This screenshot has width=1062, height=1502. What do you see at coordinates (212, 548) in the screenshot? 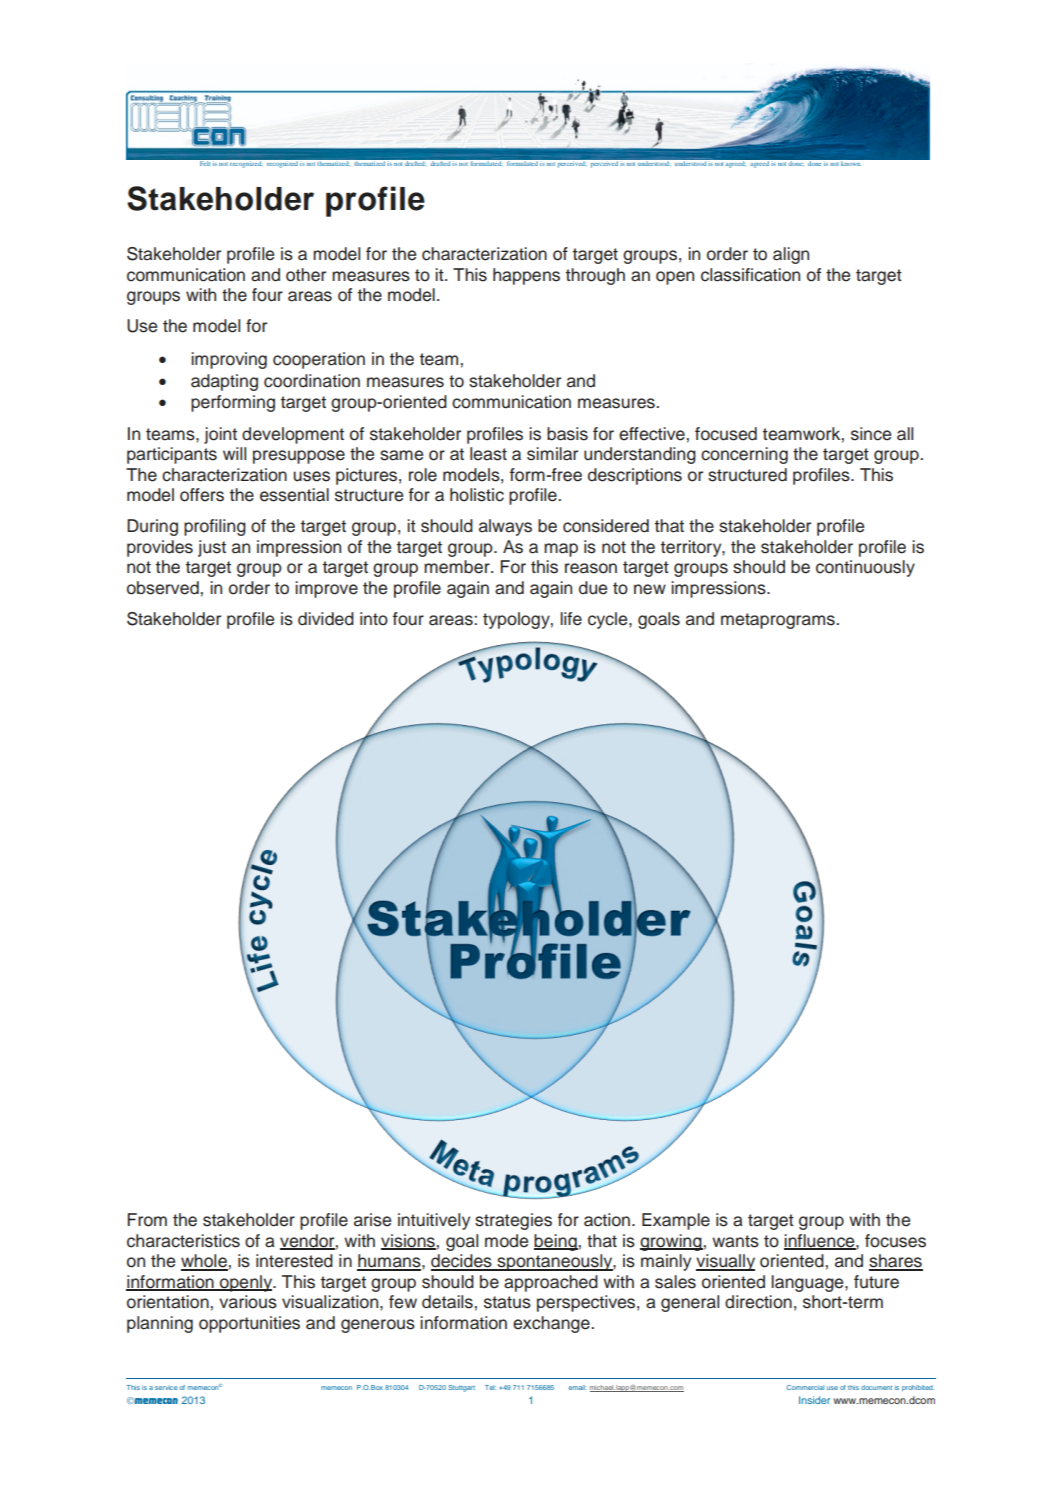
I see `just` at bounding box center [212, 548].
